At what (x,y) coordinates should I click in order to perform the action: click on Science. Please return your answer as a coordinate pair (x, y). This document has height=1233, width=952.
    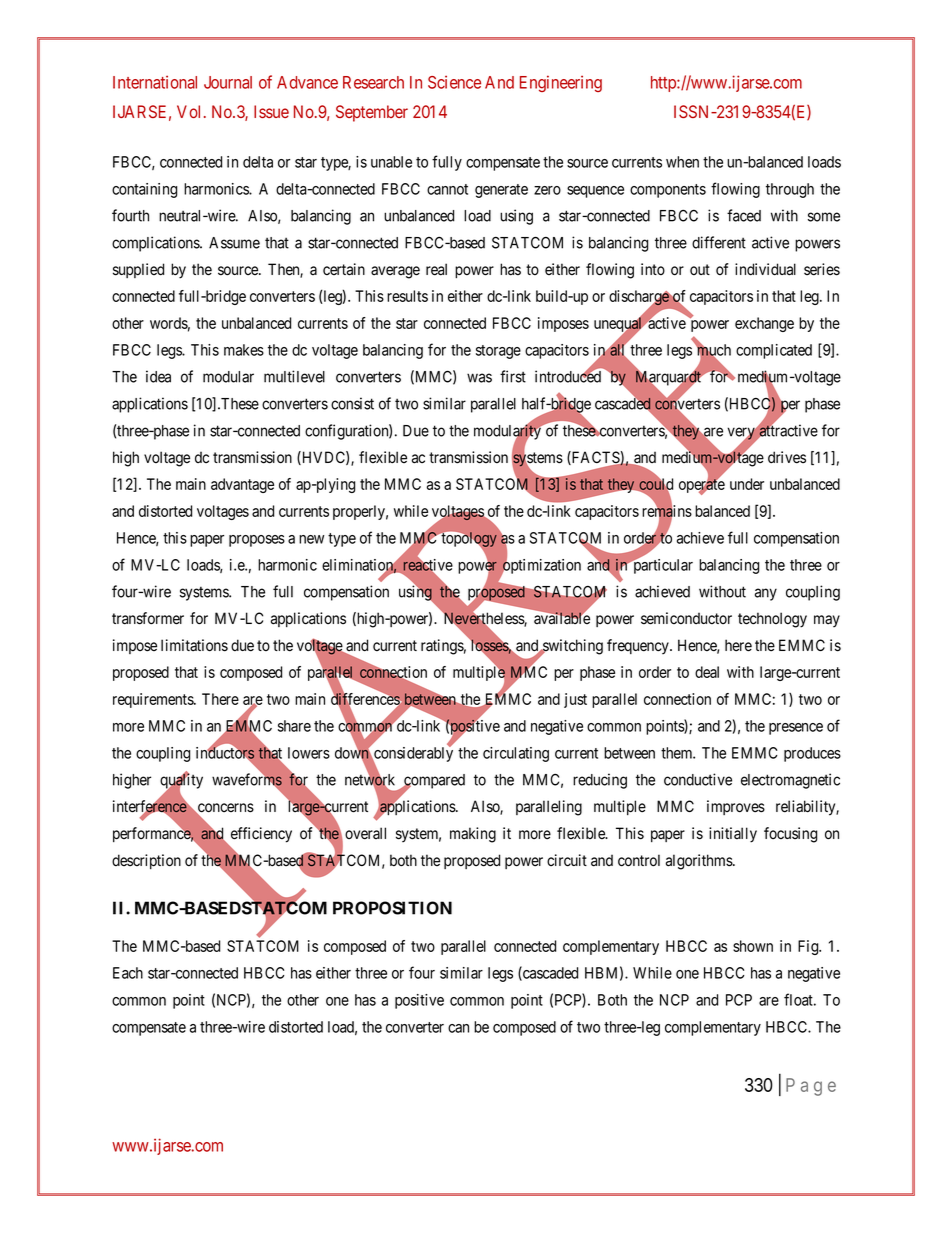
    Looking at the image, I should click on (454, 82).
